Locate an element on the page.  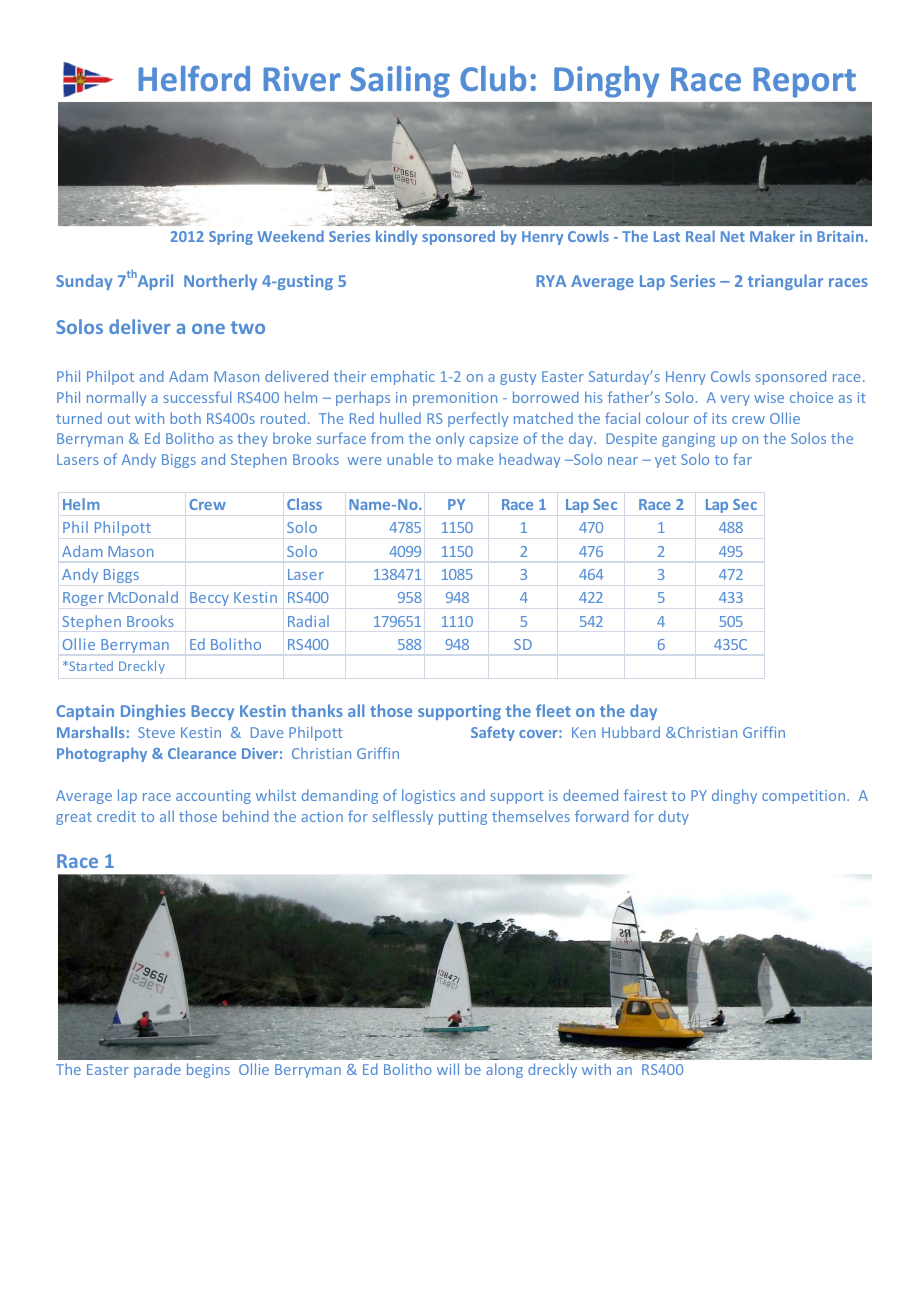
credit is located at coordinates (116, 816).
